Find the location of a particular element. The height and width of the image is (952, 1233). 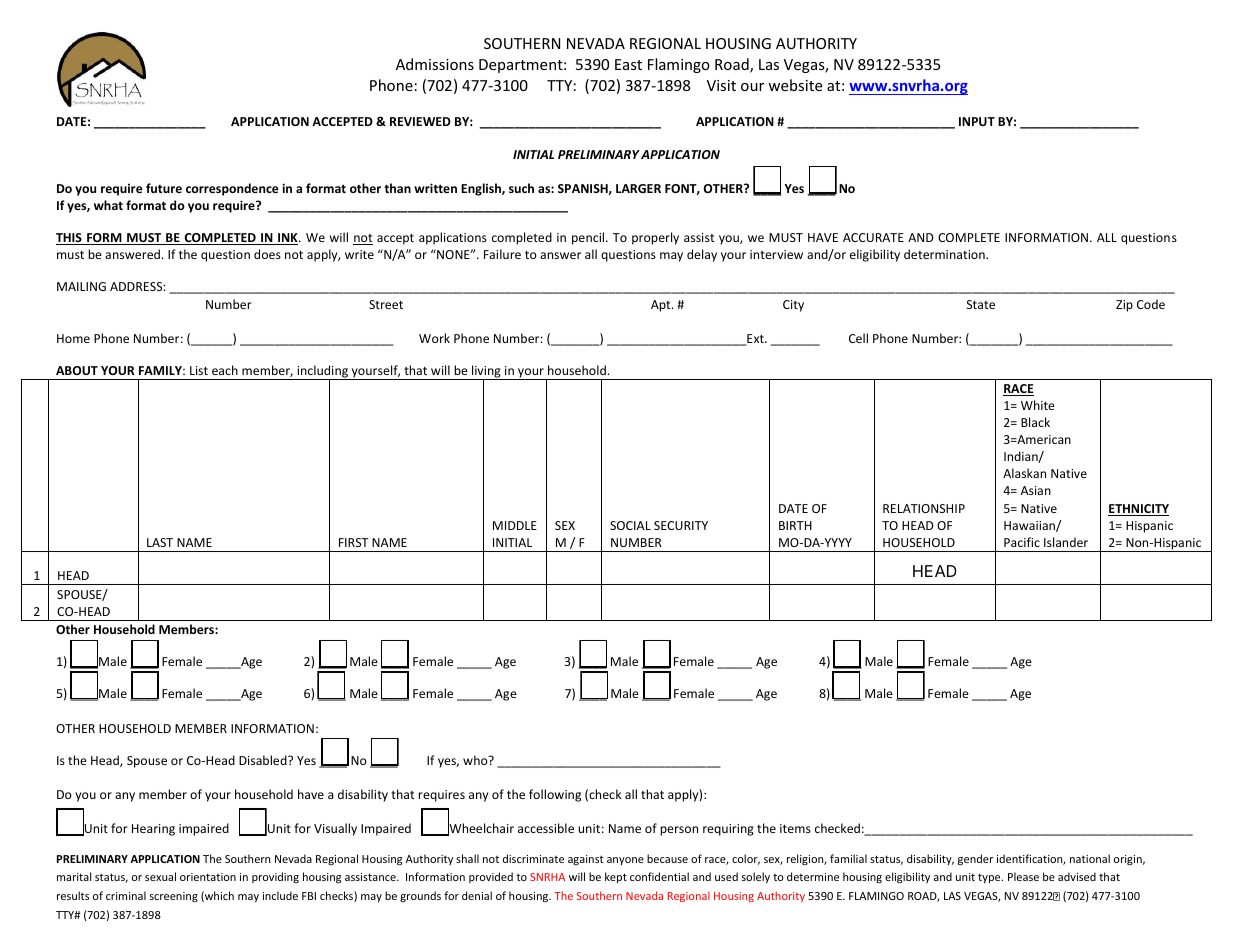

East is located at coordinates (628, 64).
